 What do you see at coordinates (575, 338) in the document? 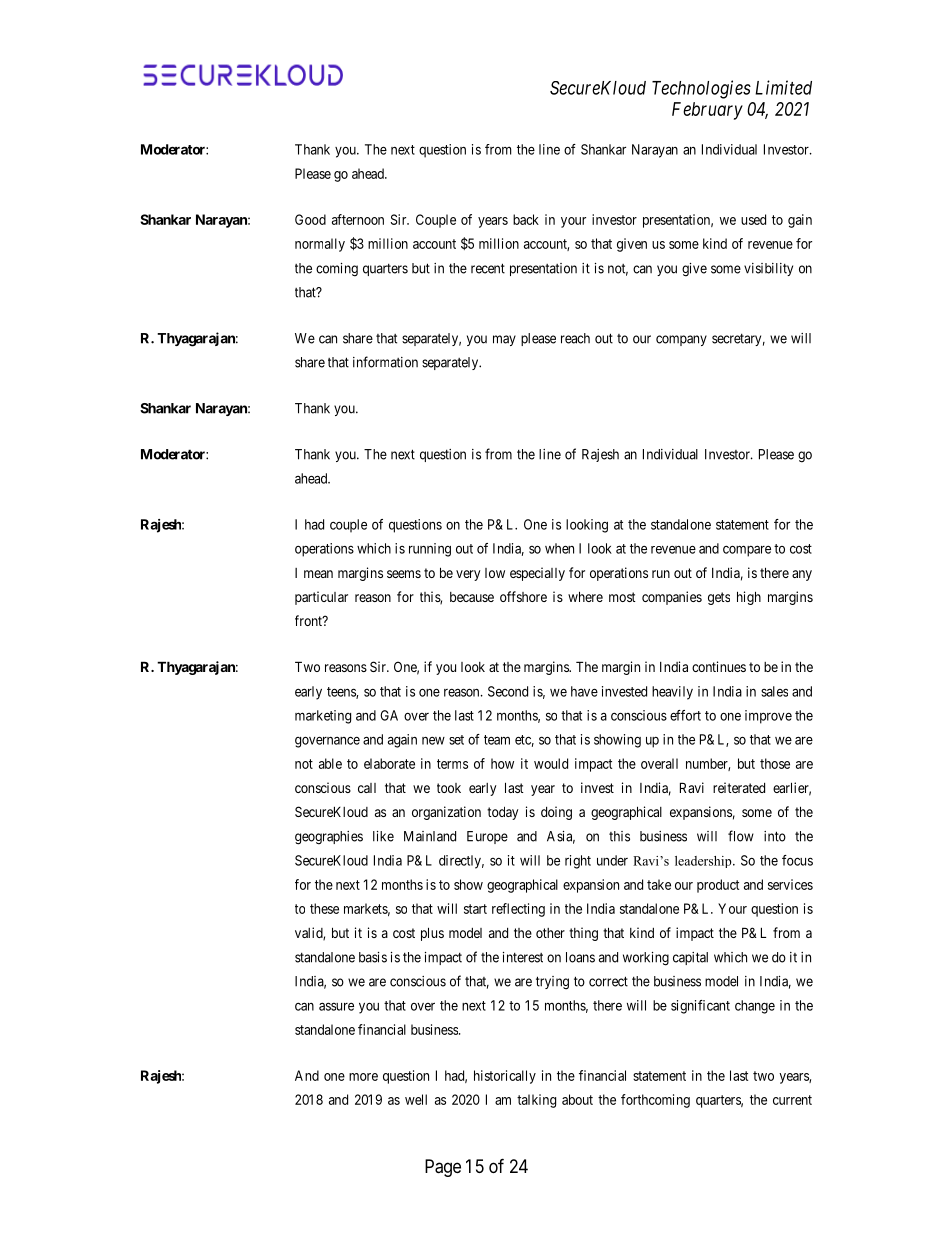
I see `reach` at bounding box center [575, 338].
